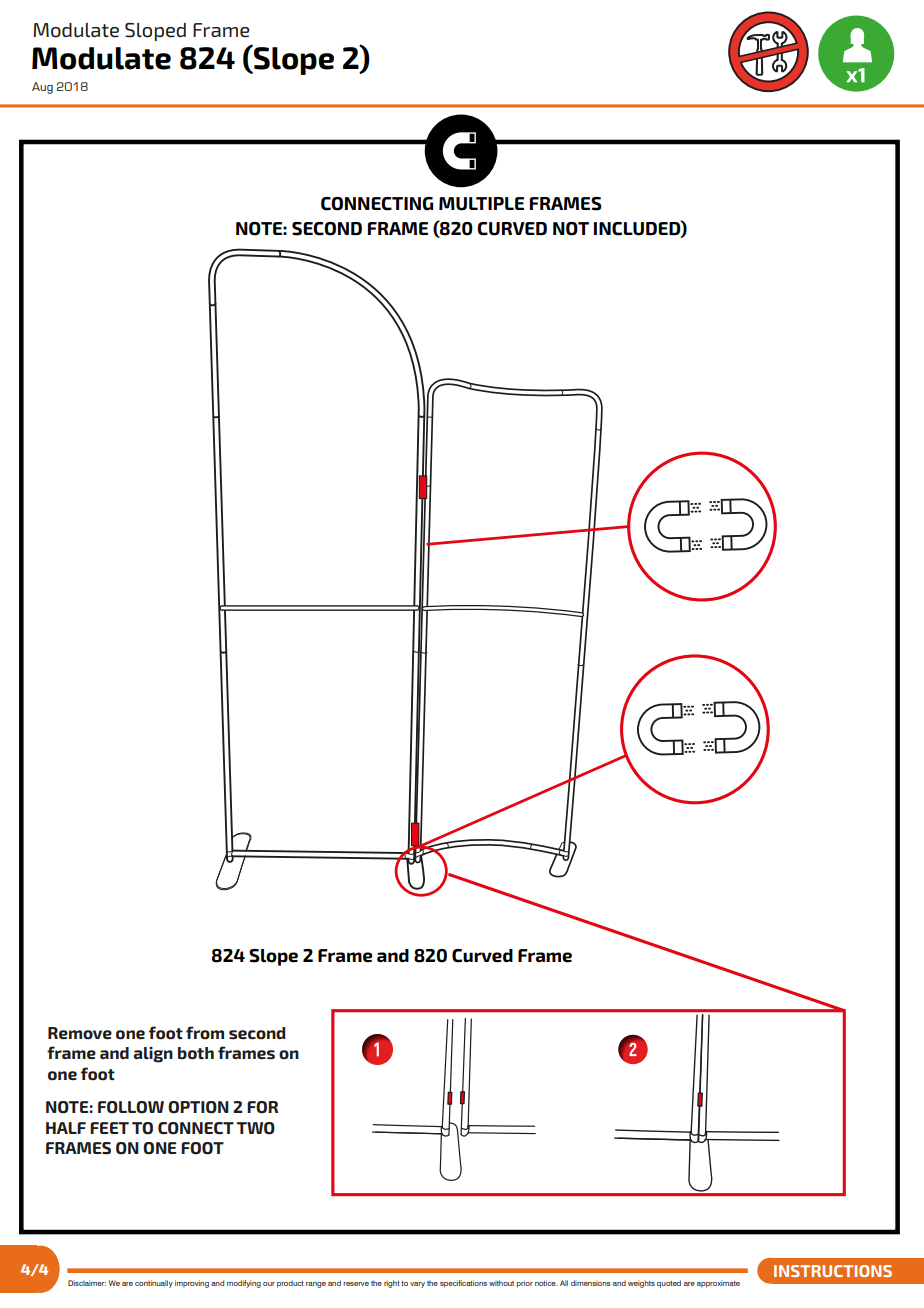  I want to click on TWO, so click(256, 1128).
